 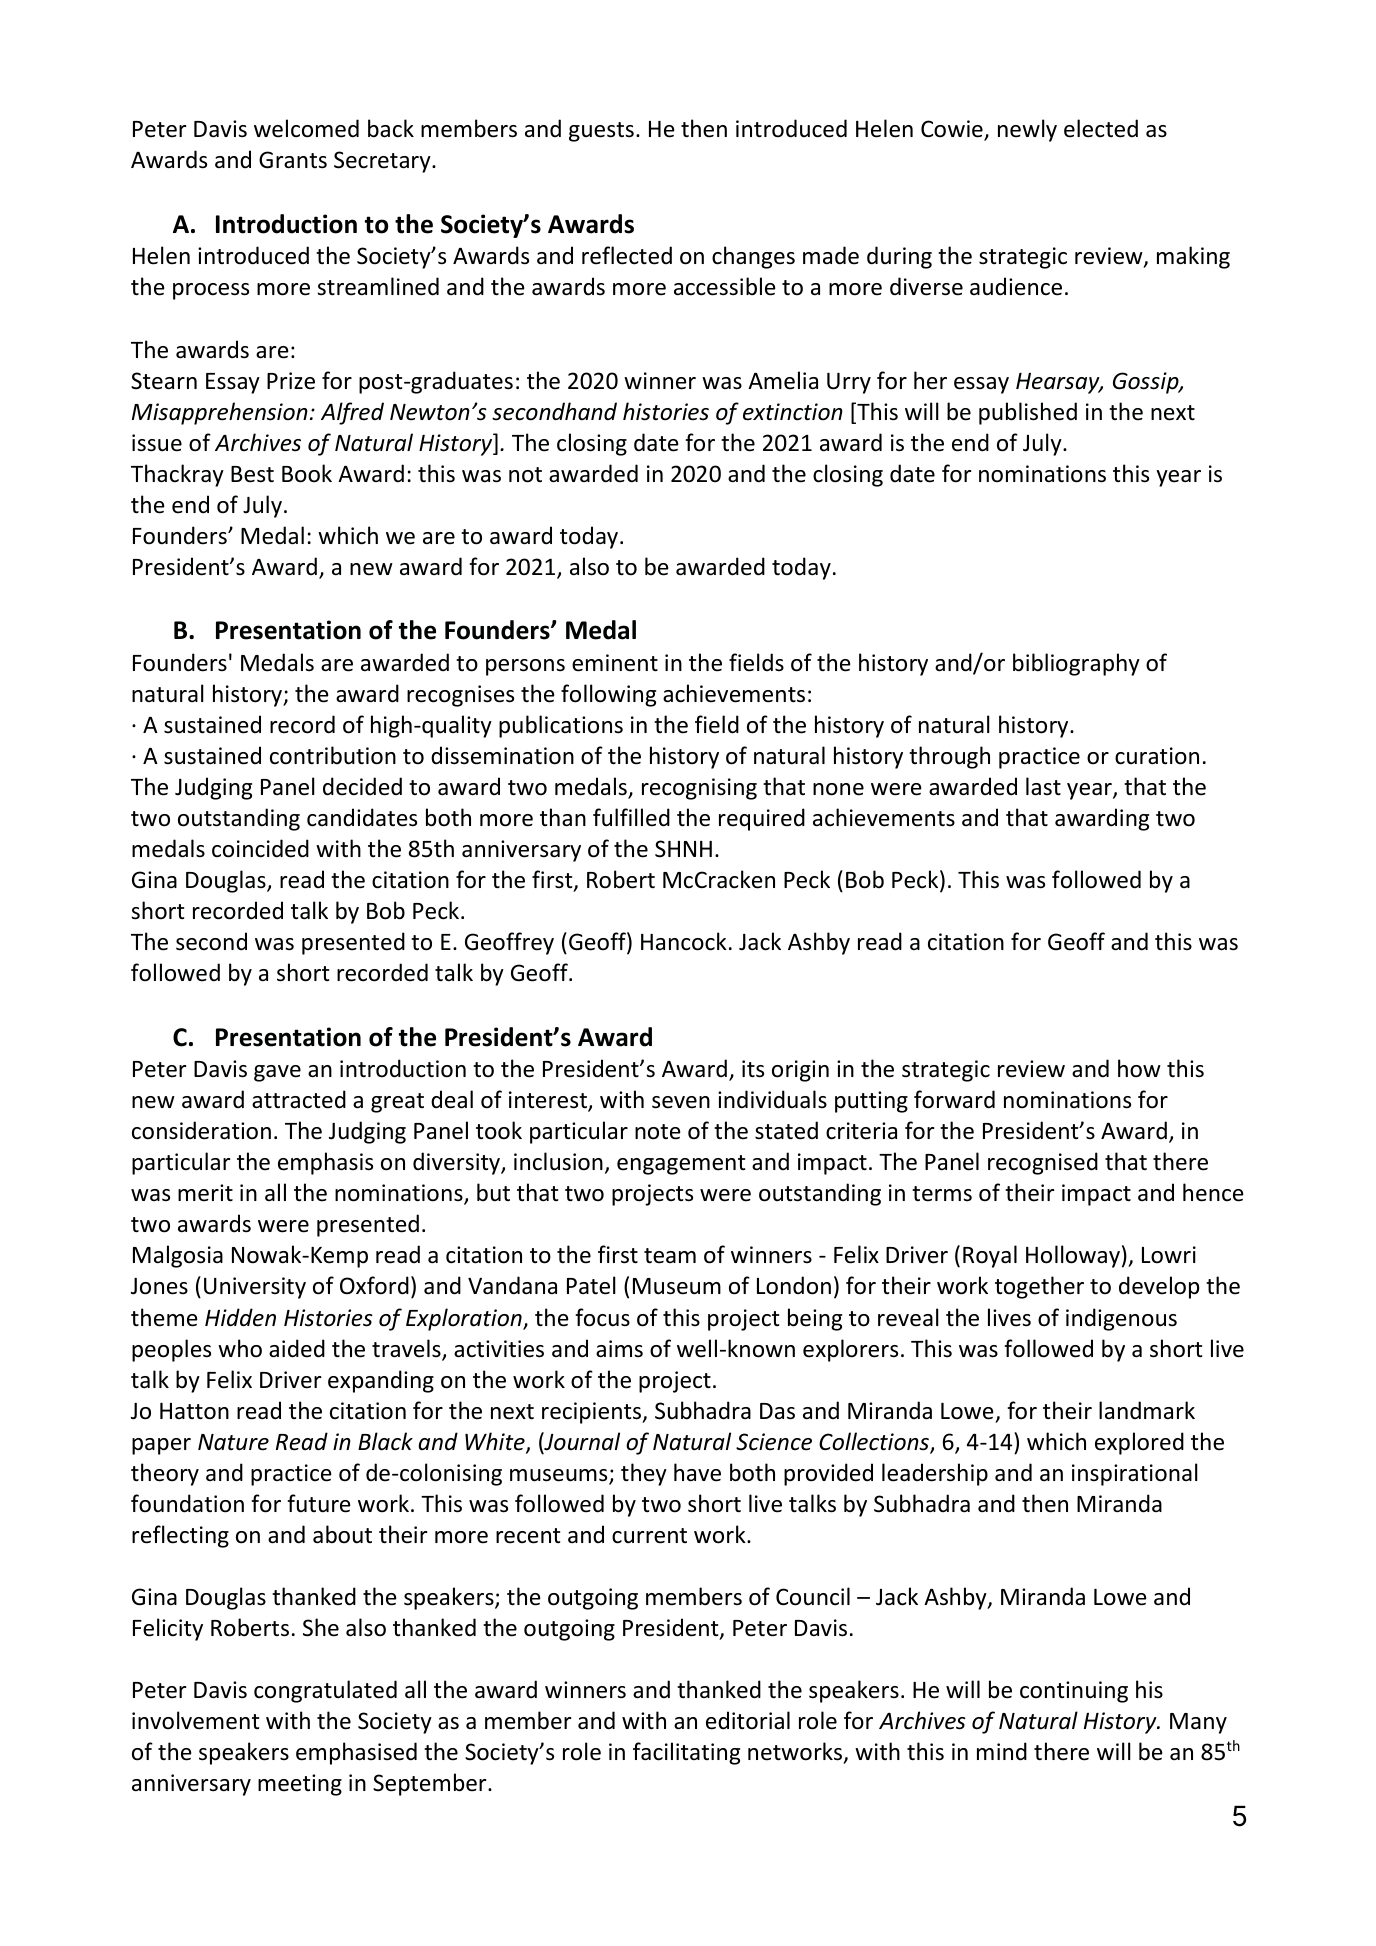 What do you see at coordinates (601, 132) in the document?
I see `guests` at bounding box center [601, 132].
